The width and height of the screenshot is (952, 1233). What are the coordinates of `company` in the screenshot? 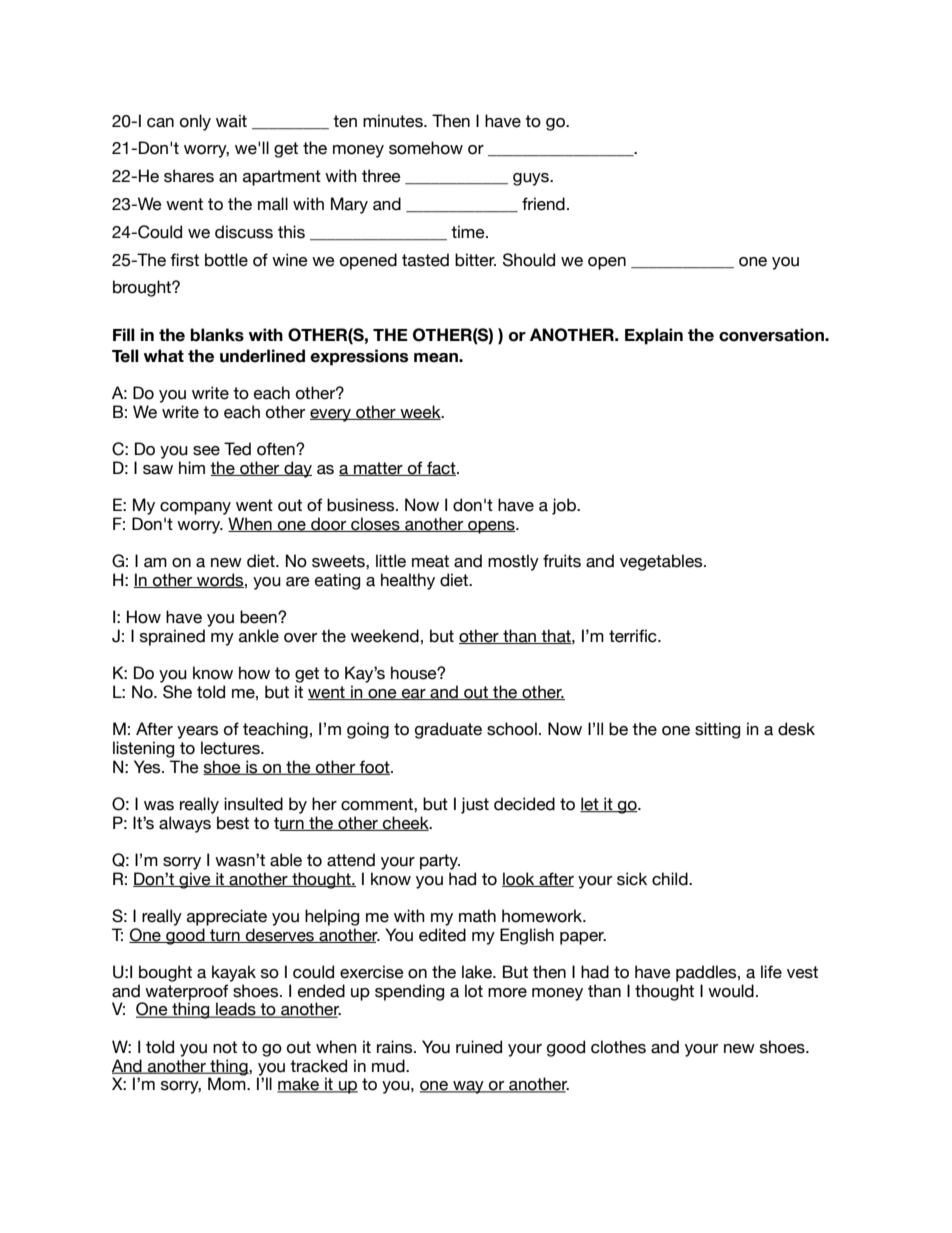 It's located at (195, 508).
